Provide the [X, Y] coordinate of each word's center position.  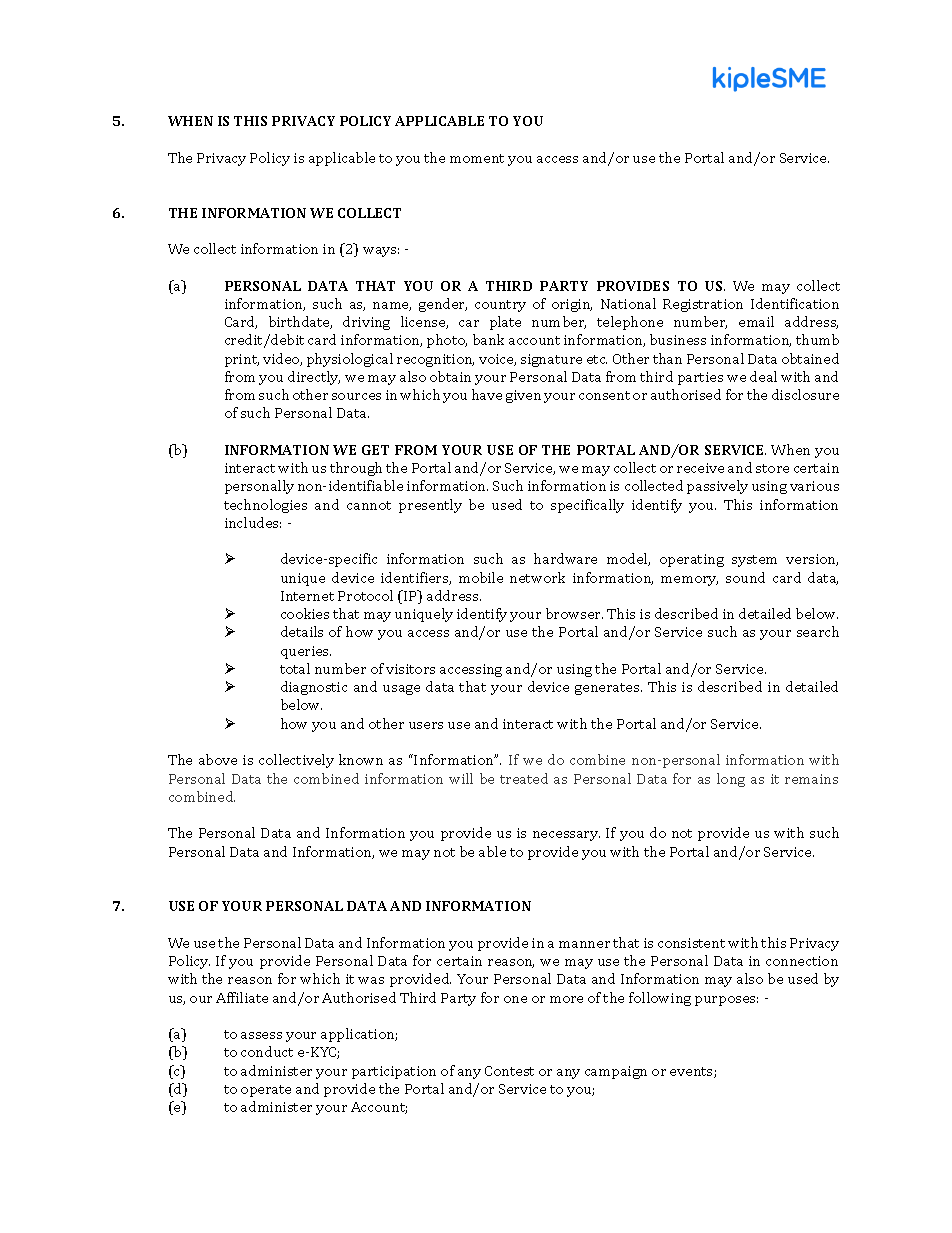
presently [430, 506]
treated [524, 778]
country [500, 306]
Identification [795, 303]
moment [477, 158]
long [731, 780]
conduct [267, 1051]
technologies [265, 506]
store [772, 468]
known [361, 759]
